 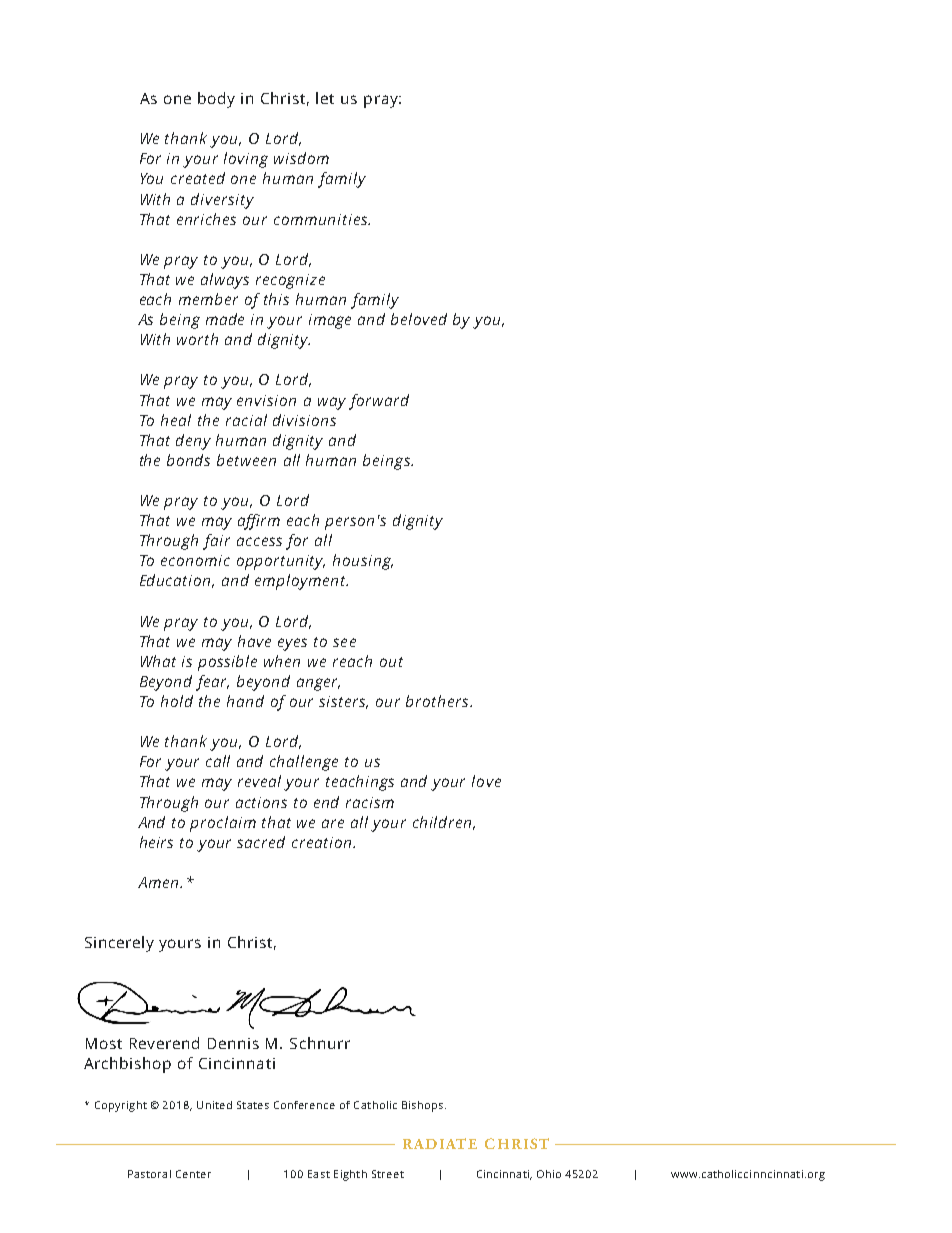 I want to click on let, so click(x=325, y=98).
